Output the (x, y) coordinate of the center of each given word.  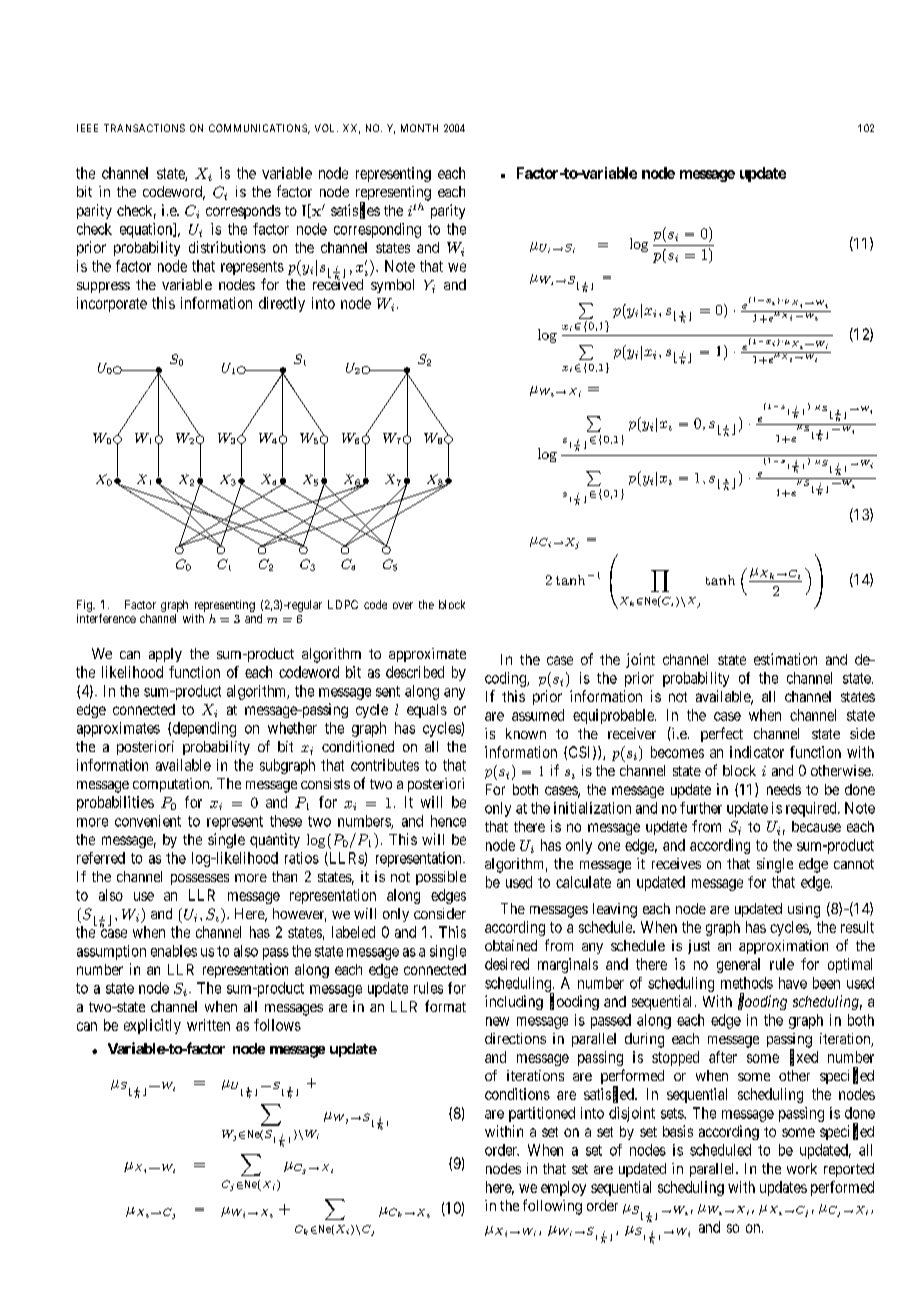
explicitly (152, 1026)
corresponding (377, 230)
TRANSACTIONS (144, 128)
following (552, 1207)
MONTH (419, 128)
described (415, 672)
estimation (785, 659)
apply (165, 655)
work (802, 1168)
